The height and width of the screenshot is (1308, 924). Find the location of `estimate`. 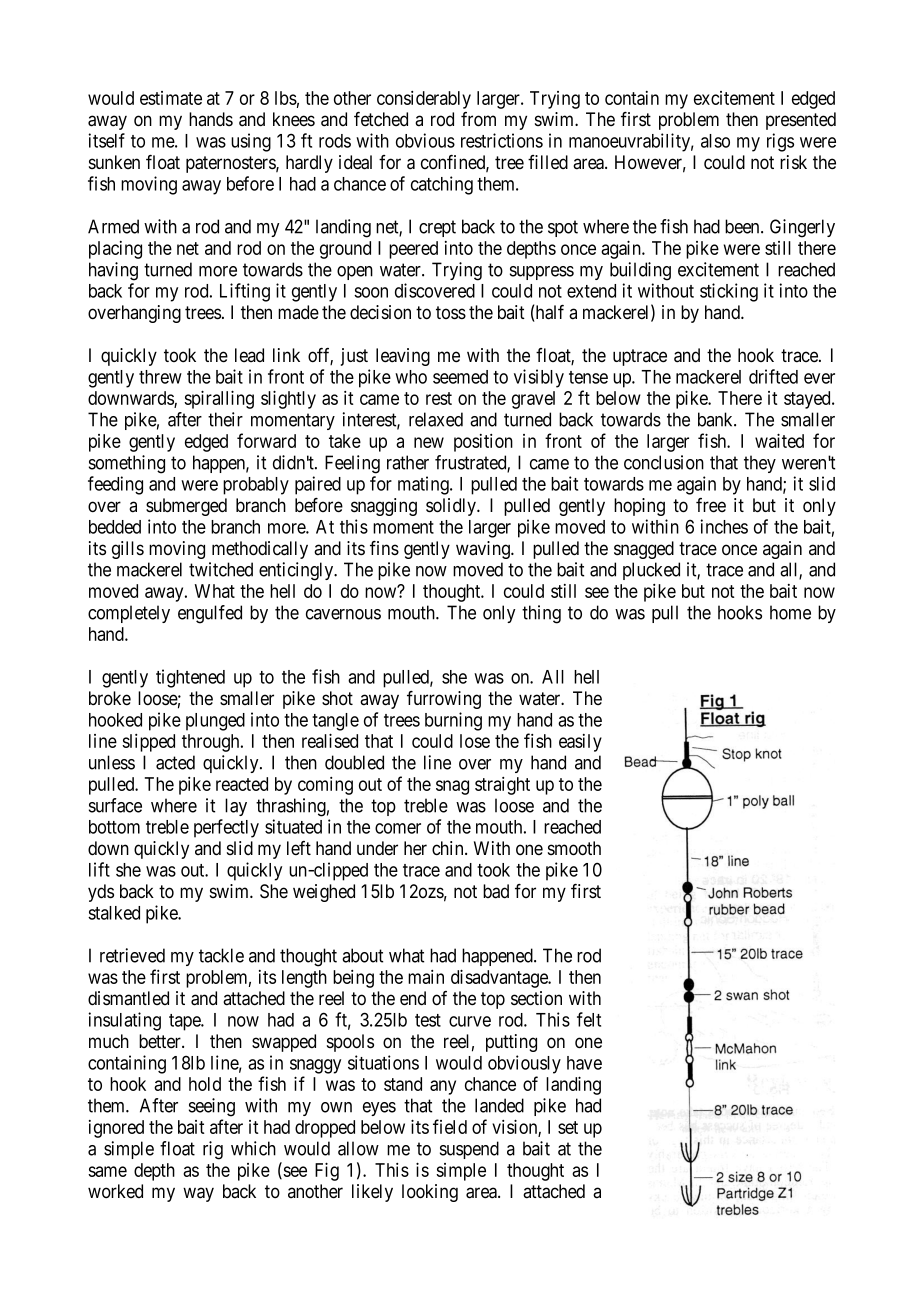

estimate is located at coordinates (171, 98).
